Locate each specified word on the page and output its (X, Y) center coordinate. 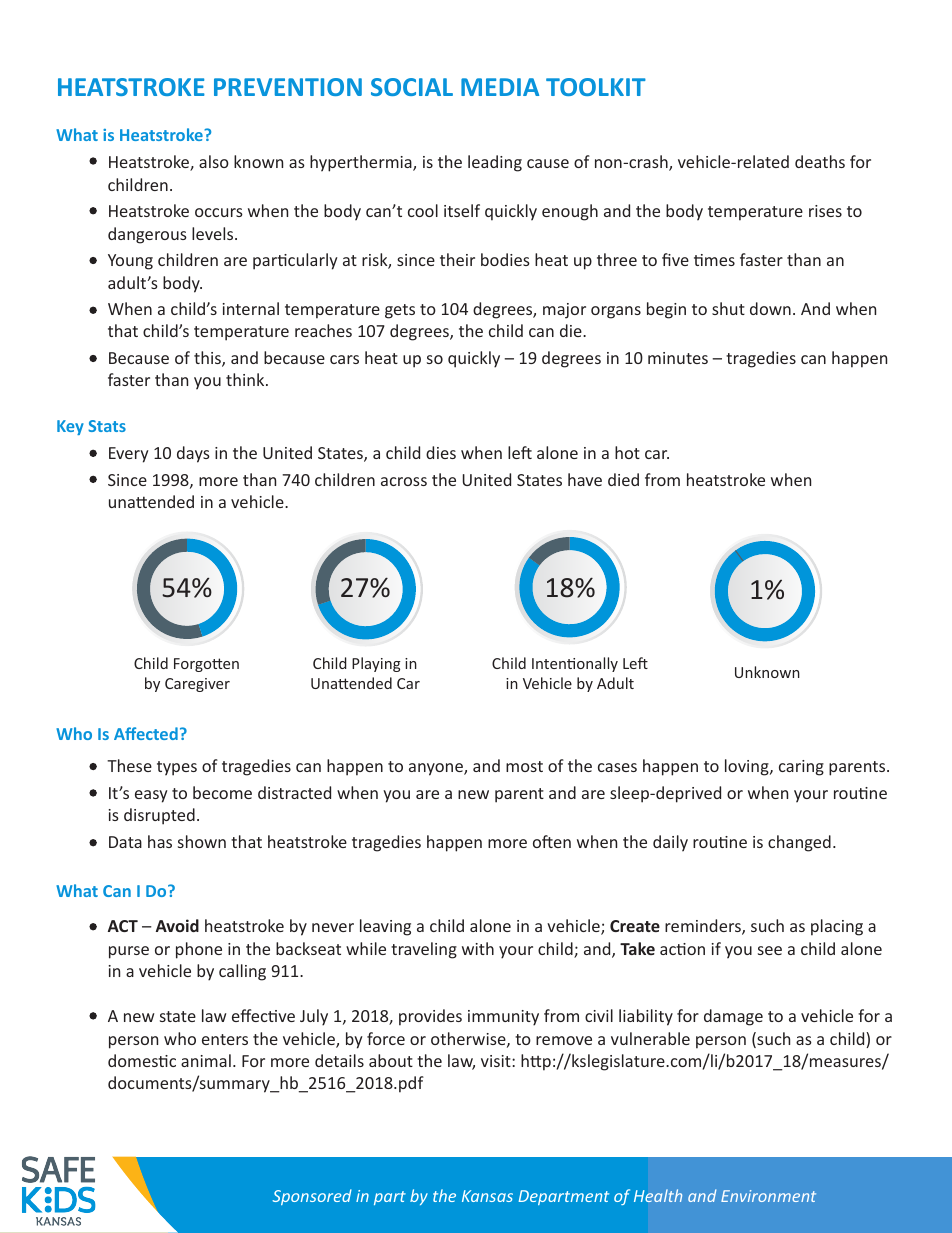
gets (400, 311)
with (478, 948)
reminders (704, 927)
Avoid (177, 925)
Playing (376, 664)
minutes (678, 358)
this (208, 359)
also (214, 161)
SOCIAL (412, 87)
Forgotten (206, 665)
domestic (142, 1060)
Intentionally (575, 664)
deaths (820, 161)
